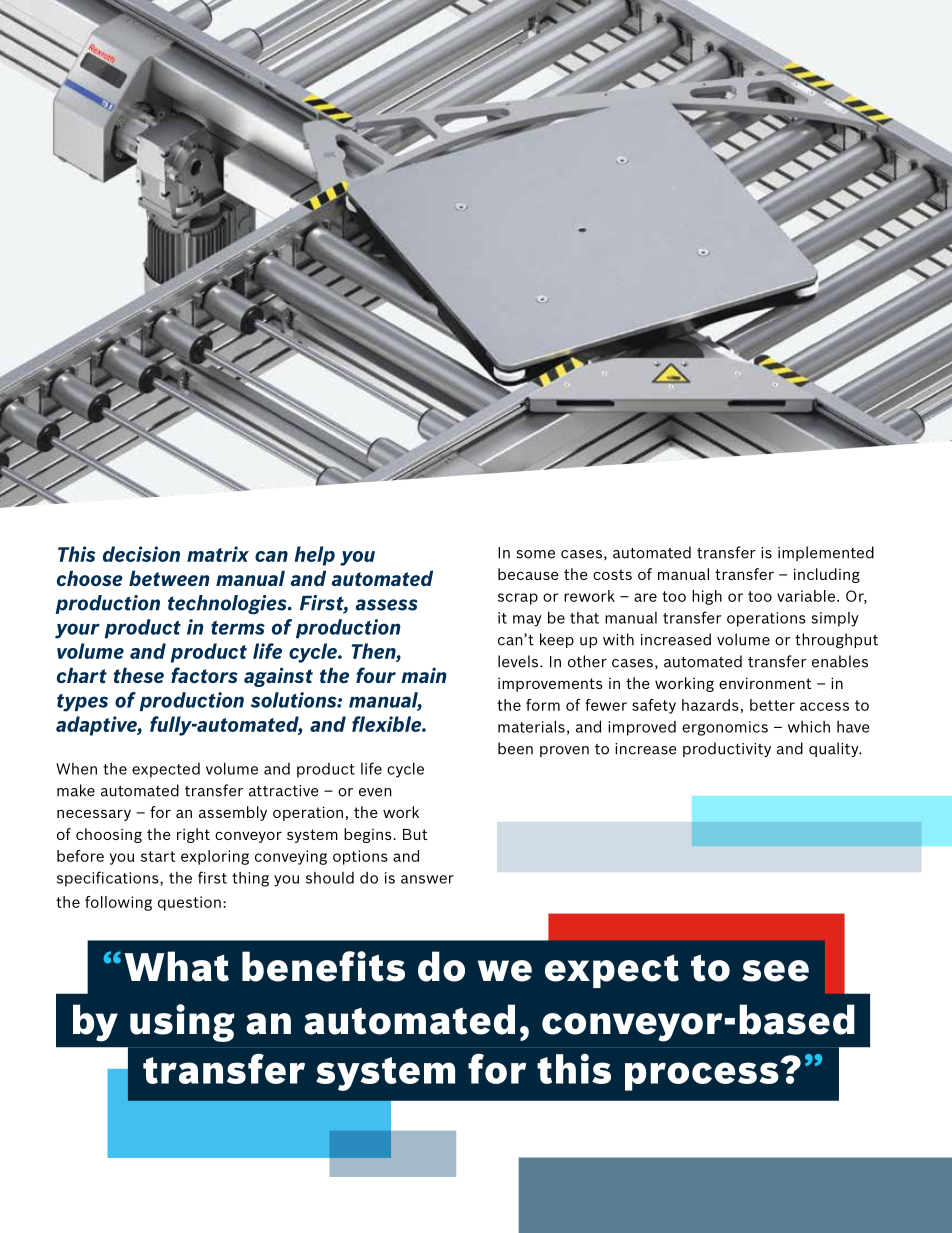 This document has height=1233, width=952. What do you see at coordinates (169, 578) in the document?
I see `between` at bounding box center [169, 578].
